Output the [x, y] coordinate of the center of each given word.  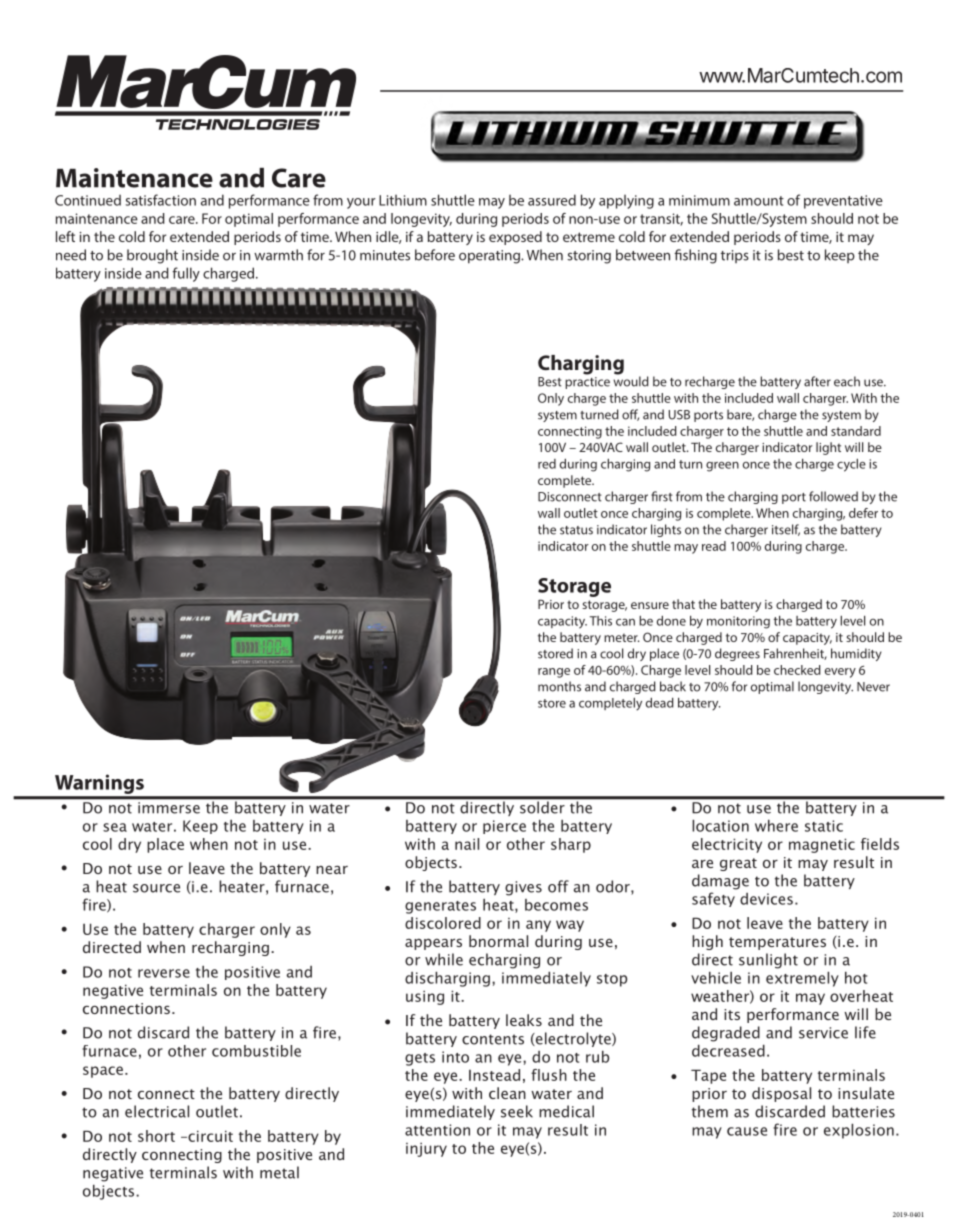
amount [759, 201]
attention [437, 1130]
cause [747, 1131]
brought [152, 256]
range [554, 673]
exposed [515, 238]
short [156, 1136]
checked [797, 670]
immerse [169, 808]
